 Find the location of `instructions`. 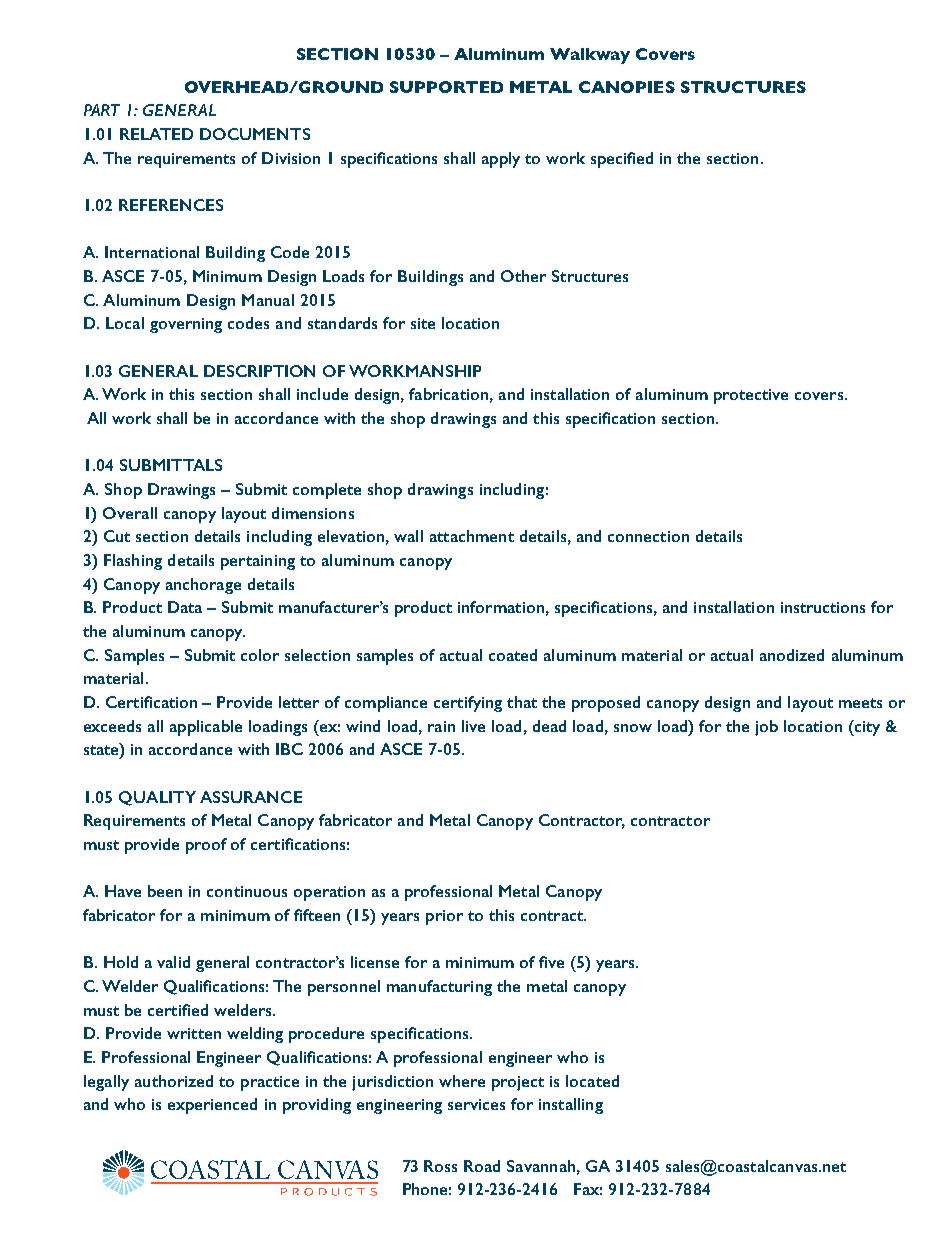

instructions is located at coordinates (823, 607).
